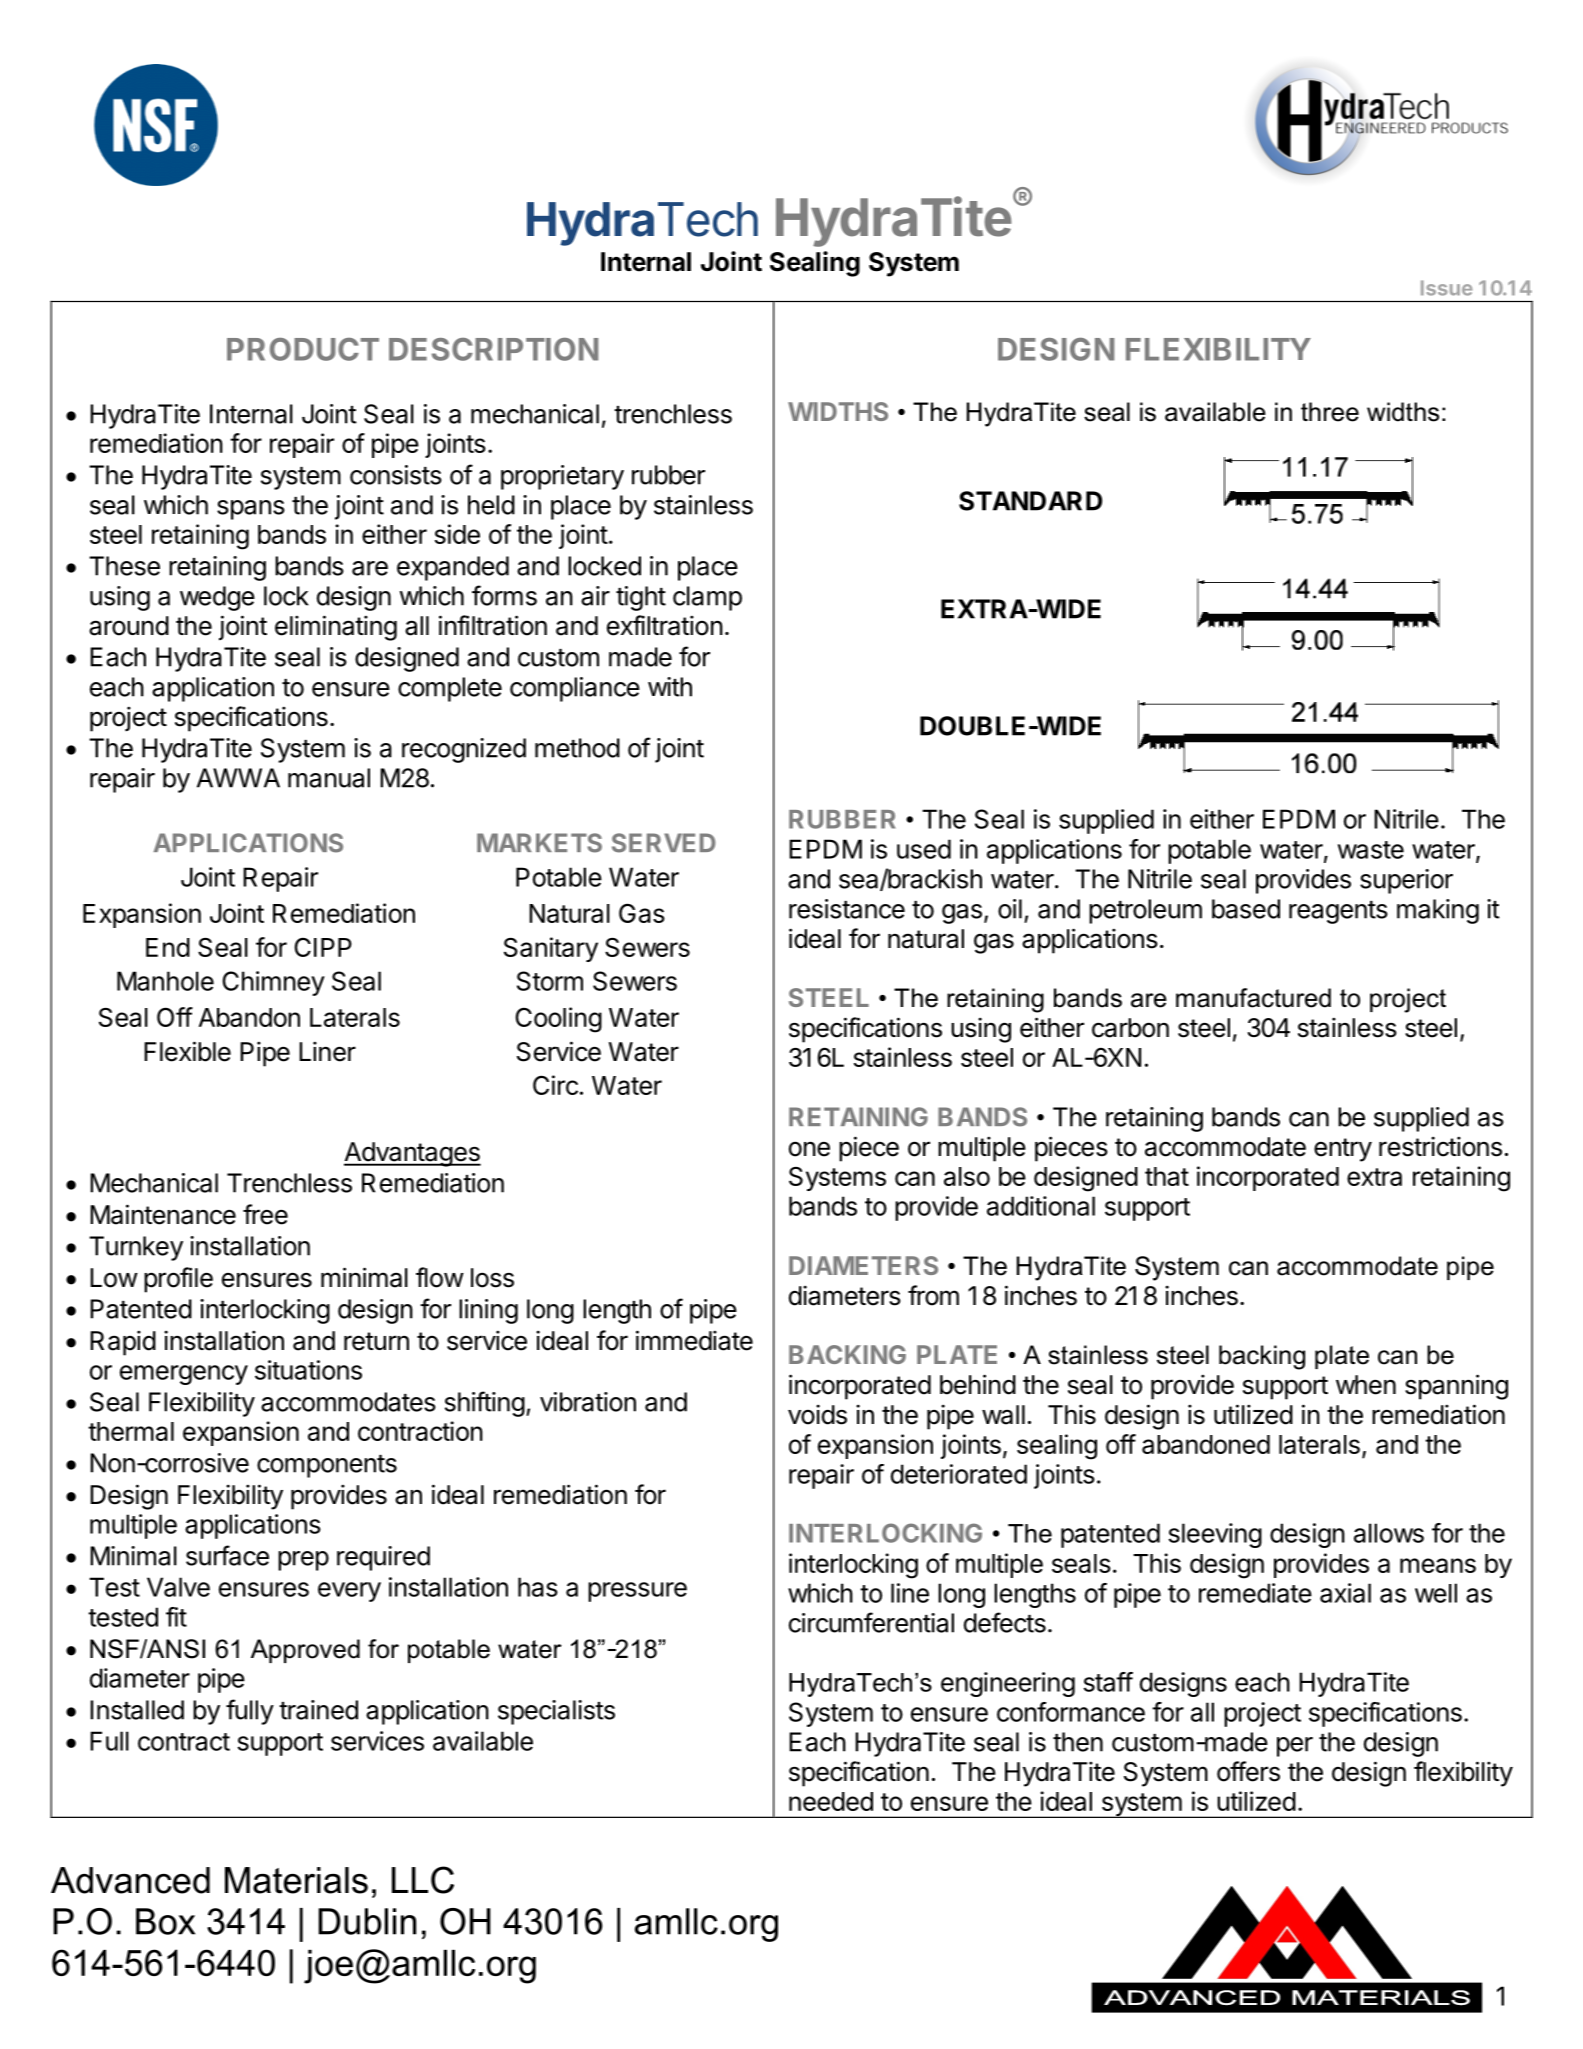 The width and height of the document is (1583, 2049). What do you see at coordinates (296, 1880) in the document?
I see `Materials` at bounding box center [296, 1880].
